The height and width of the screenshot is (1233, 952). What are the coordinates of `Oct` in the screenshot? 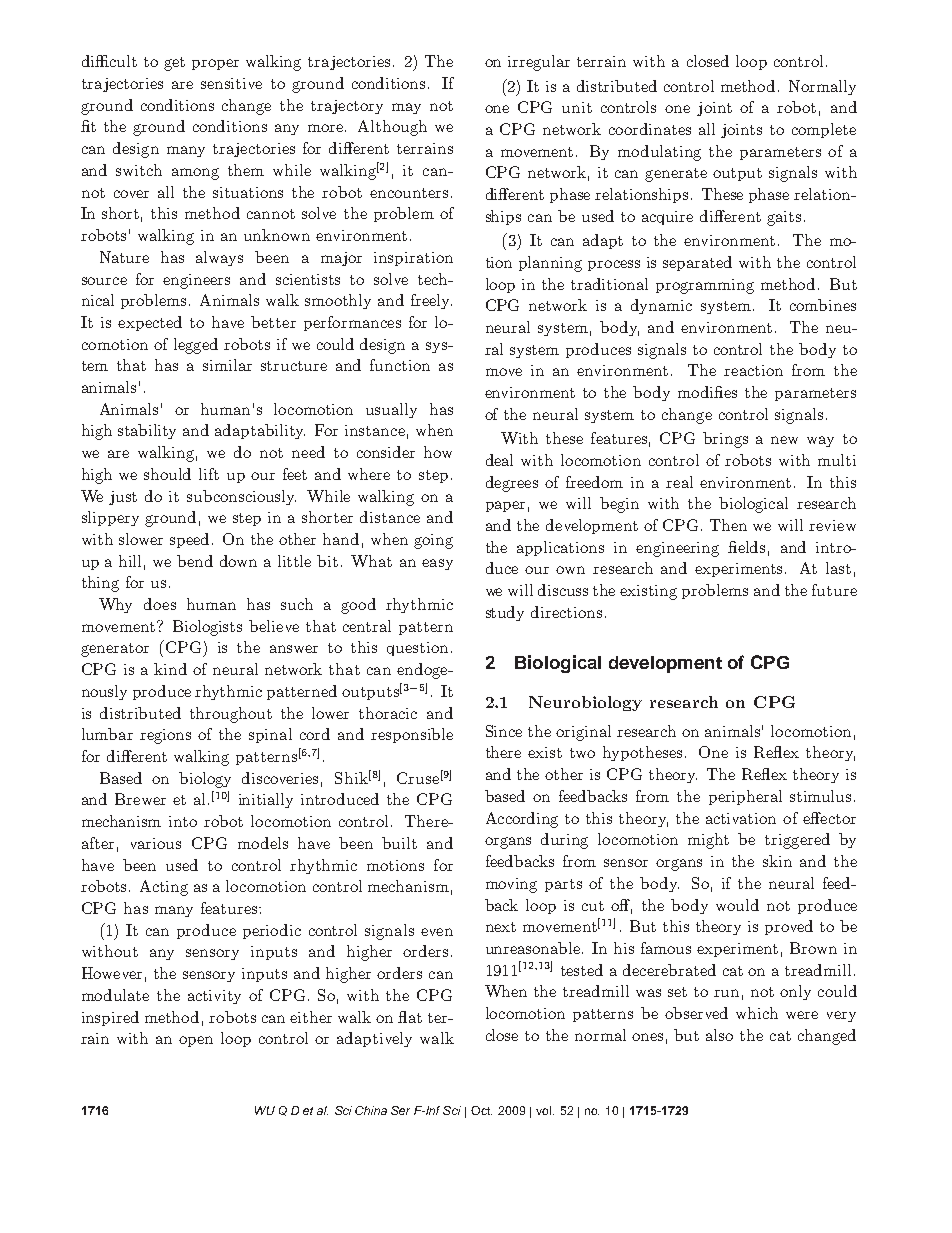 It's located at (481, 1110).
